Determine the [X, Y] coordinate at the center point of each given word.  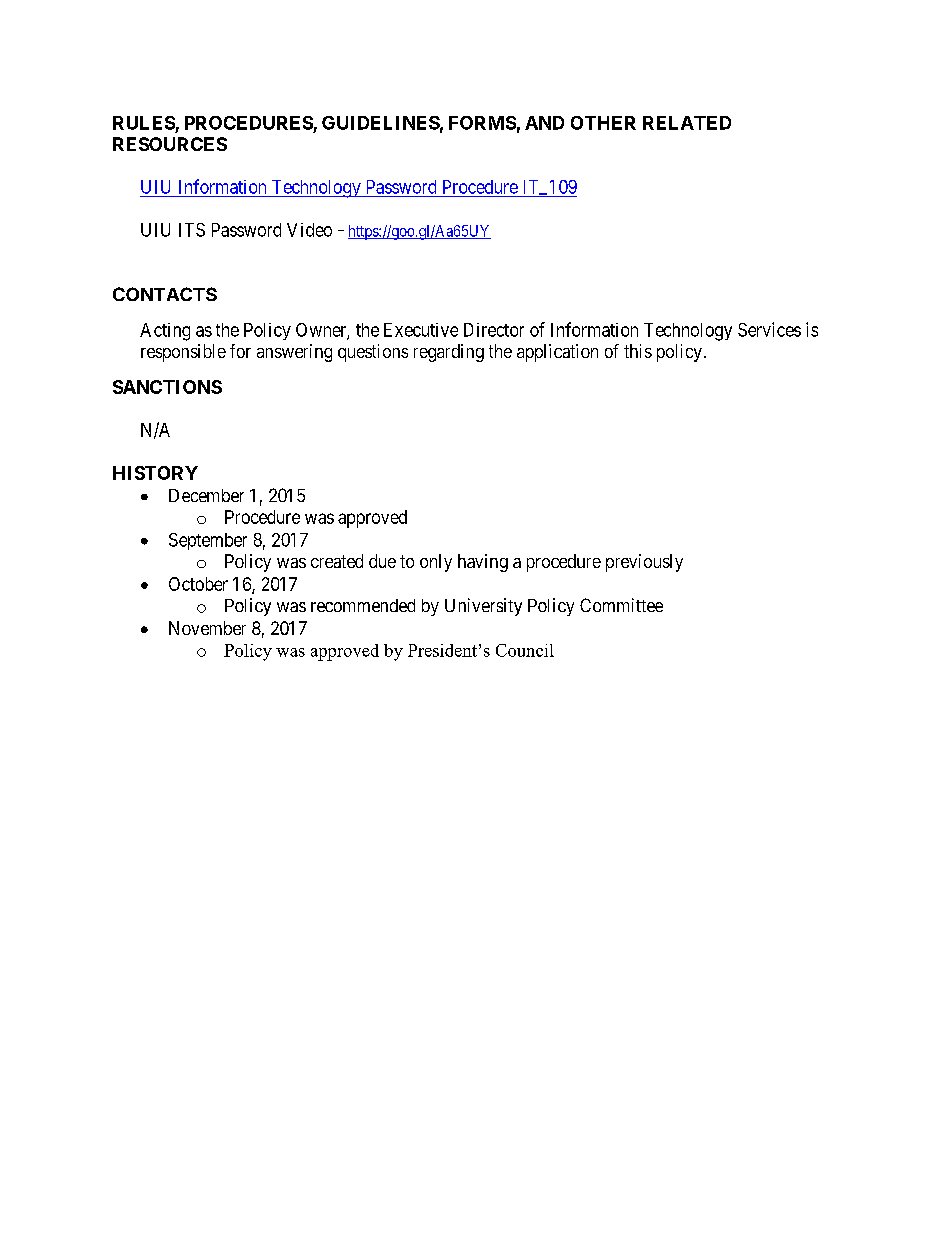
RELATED [687, 123]
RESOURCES [170, 144]
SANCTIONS [167, 387]
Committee [621, 605]
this [638, 351]
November [207, 628]
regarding [449, 353]
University [483, 607]
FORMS [482, 123]
